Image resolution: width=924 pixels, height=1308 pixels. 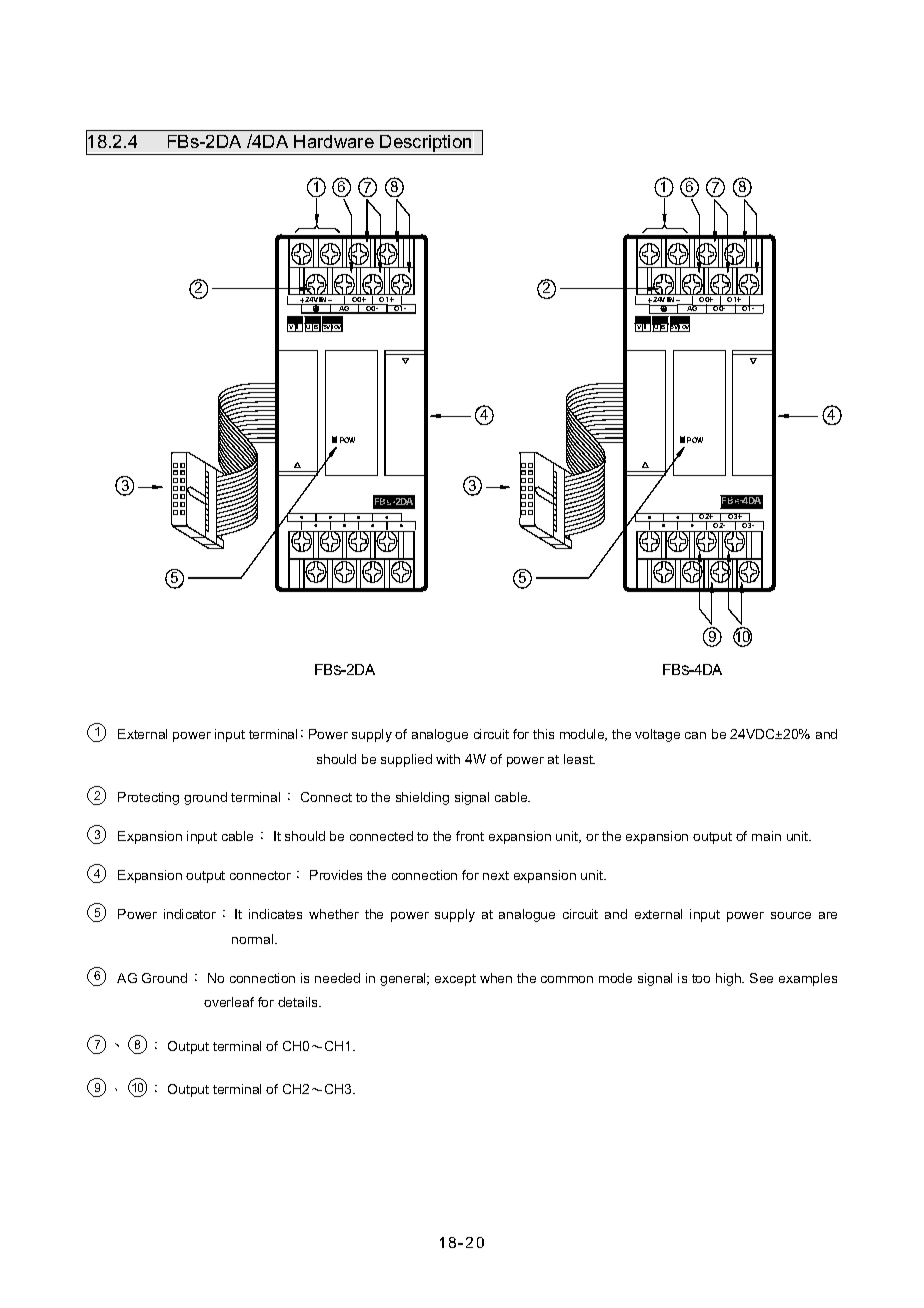 What do you see at coordinates (254, 939) in the document?
I see `normal` at bounding box center [254, 939].
